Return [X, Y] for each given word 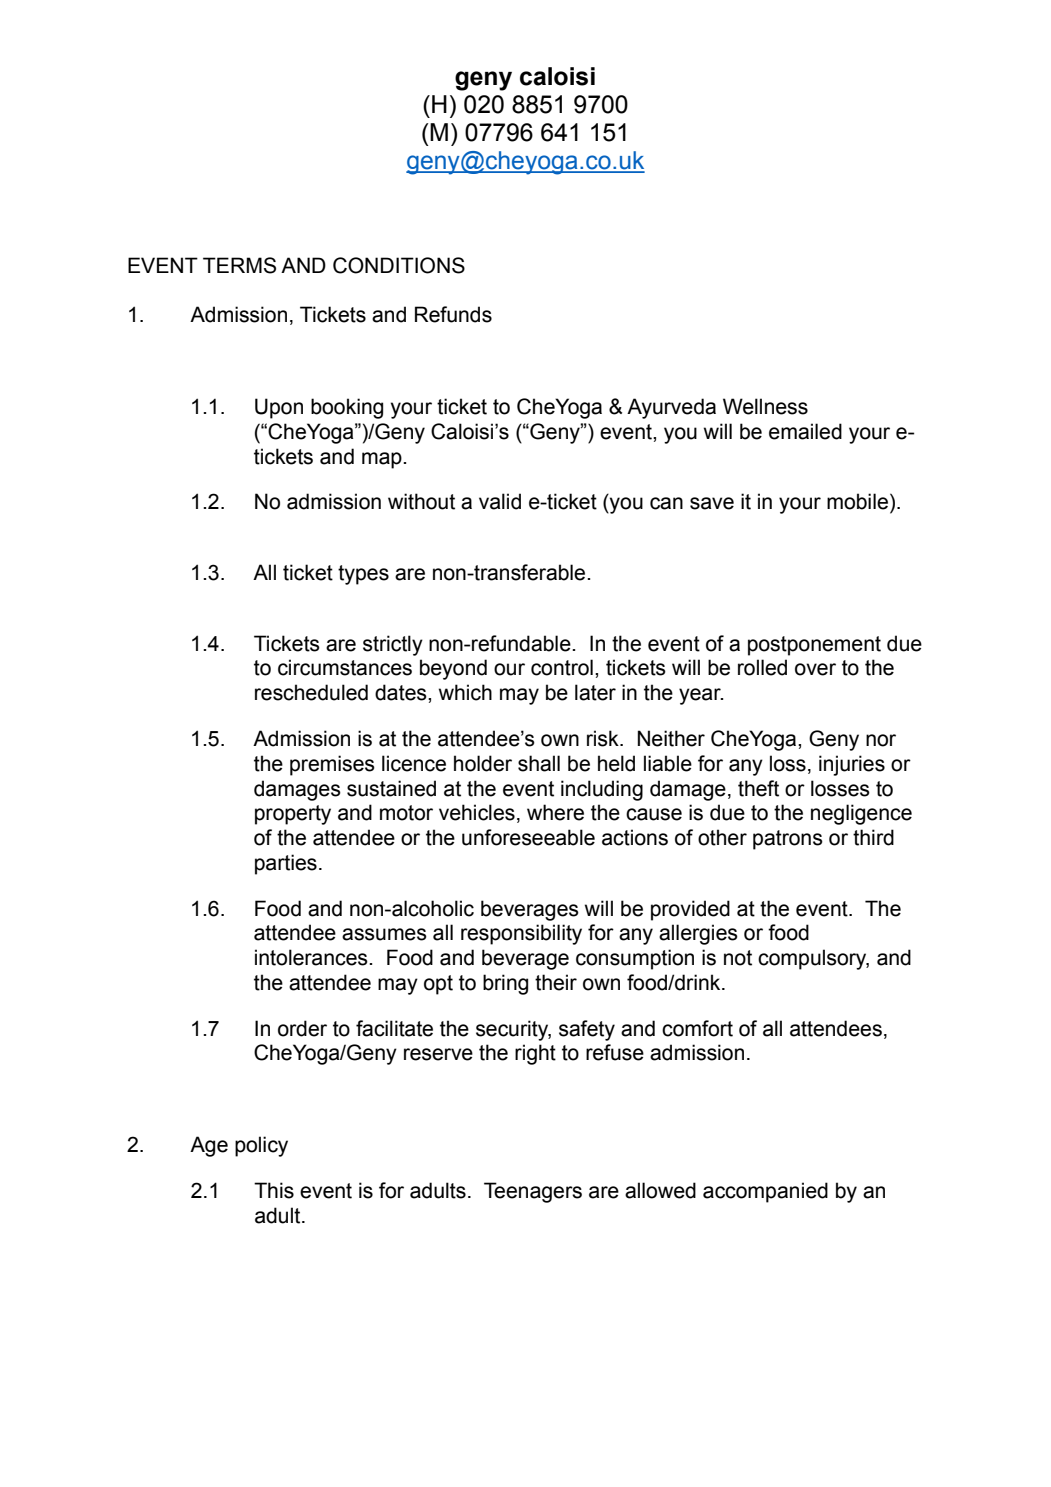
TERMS [239, 265]
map [383, 460]
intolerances [312, 957]
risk [604, 738]
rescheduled [311, 692]
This [274, 1190]
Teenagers [533, 1192]
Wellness [765, 406]
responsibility [521, 934]
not [738, 958]
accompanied [765, 1192]
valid [500, 501]
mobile [857, 501]
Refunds [453, 314]
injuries [852, 765]
